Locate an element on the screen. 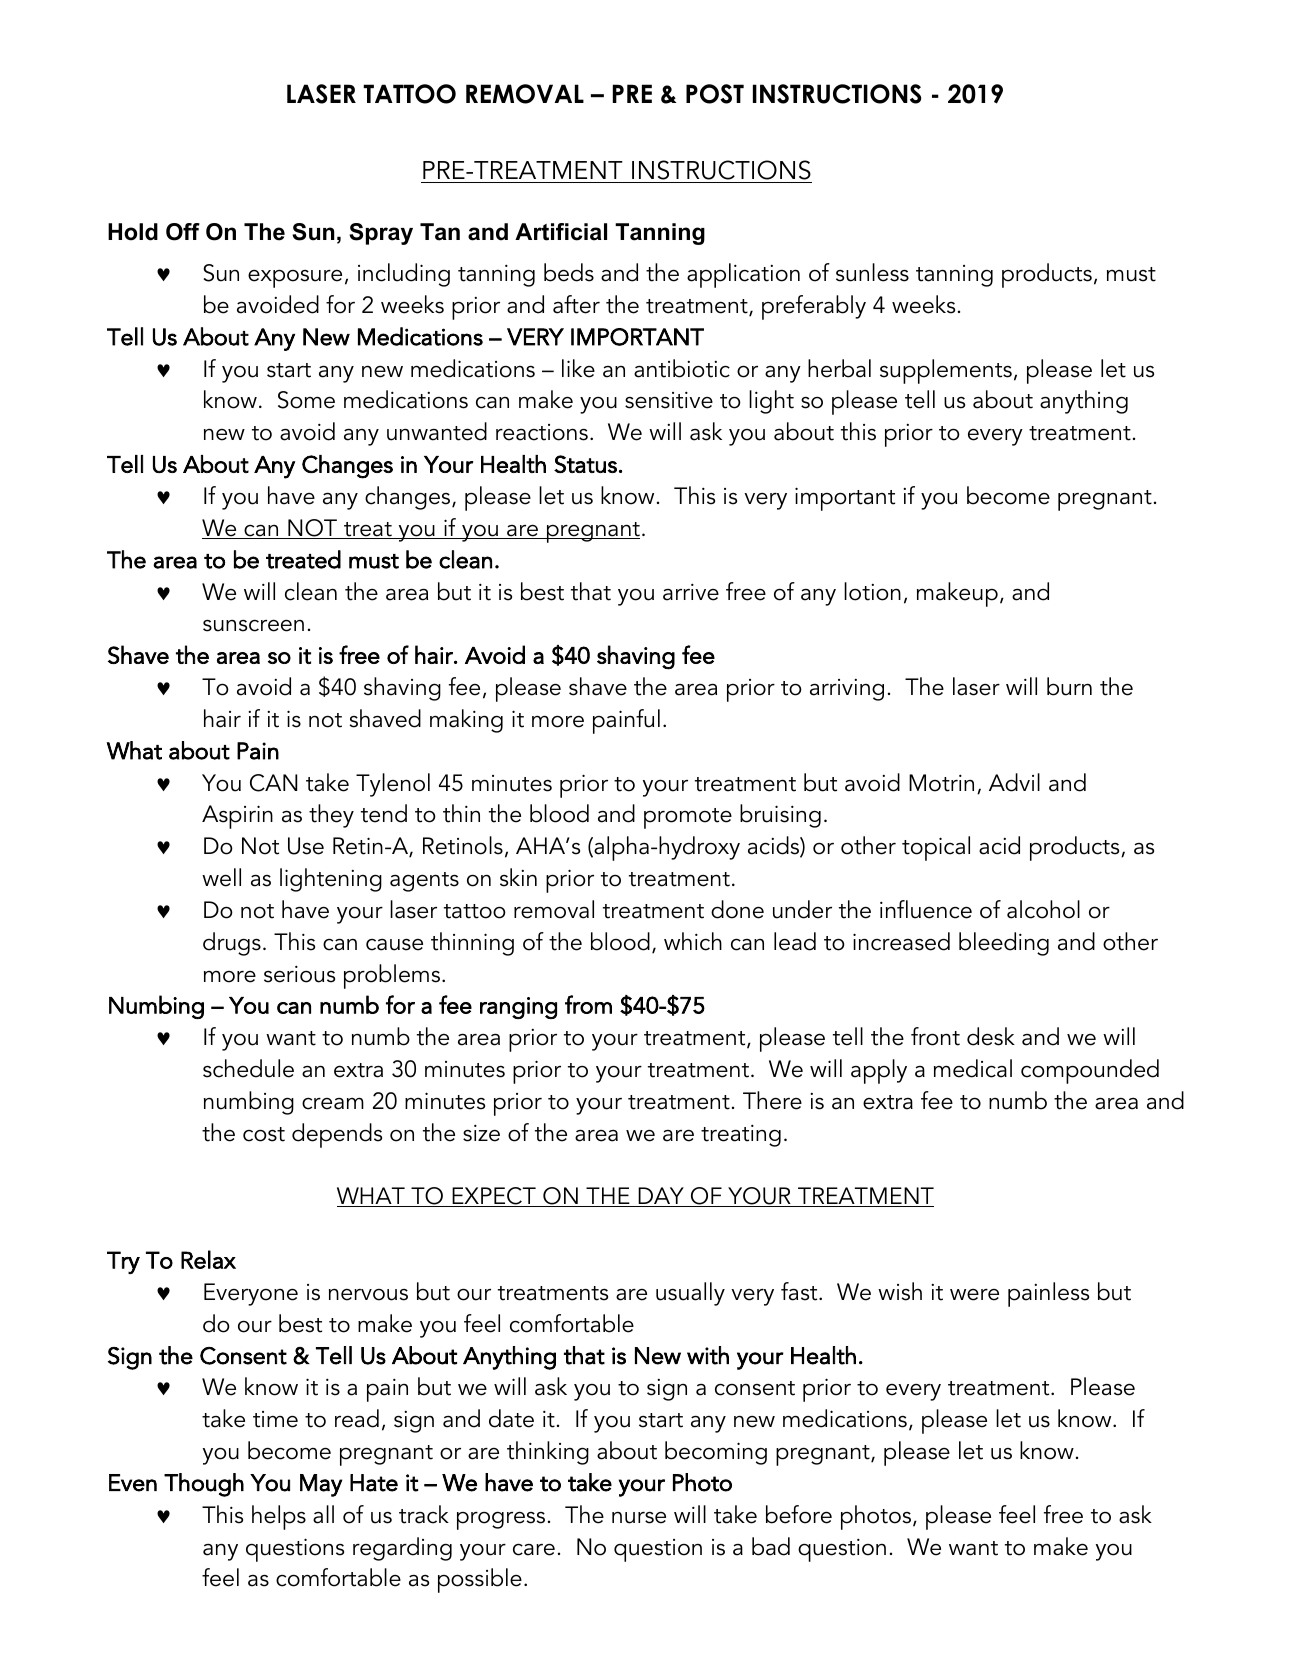  sunless is located at coordinates (872, 272).
